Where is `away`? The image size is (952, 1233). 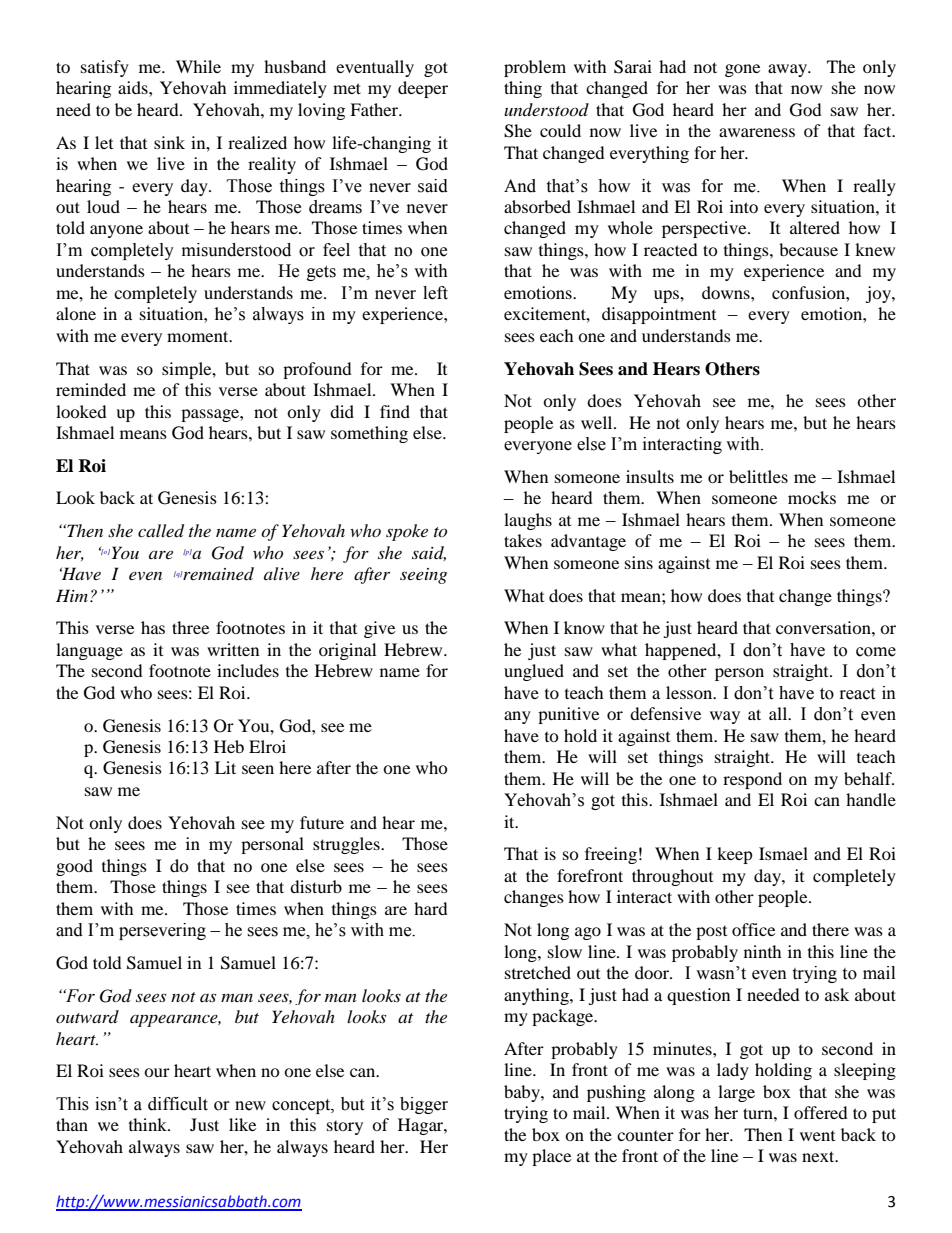
away is located at coordinates (789, 70).
